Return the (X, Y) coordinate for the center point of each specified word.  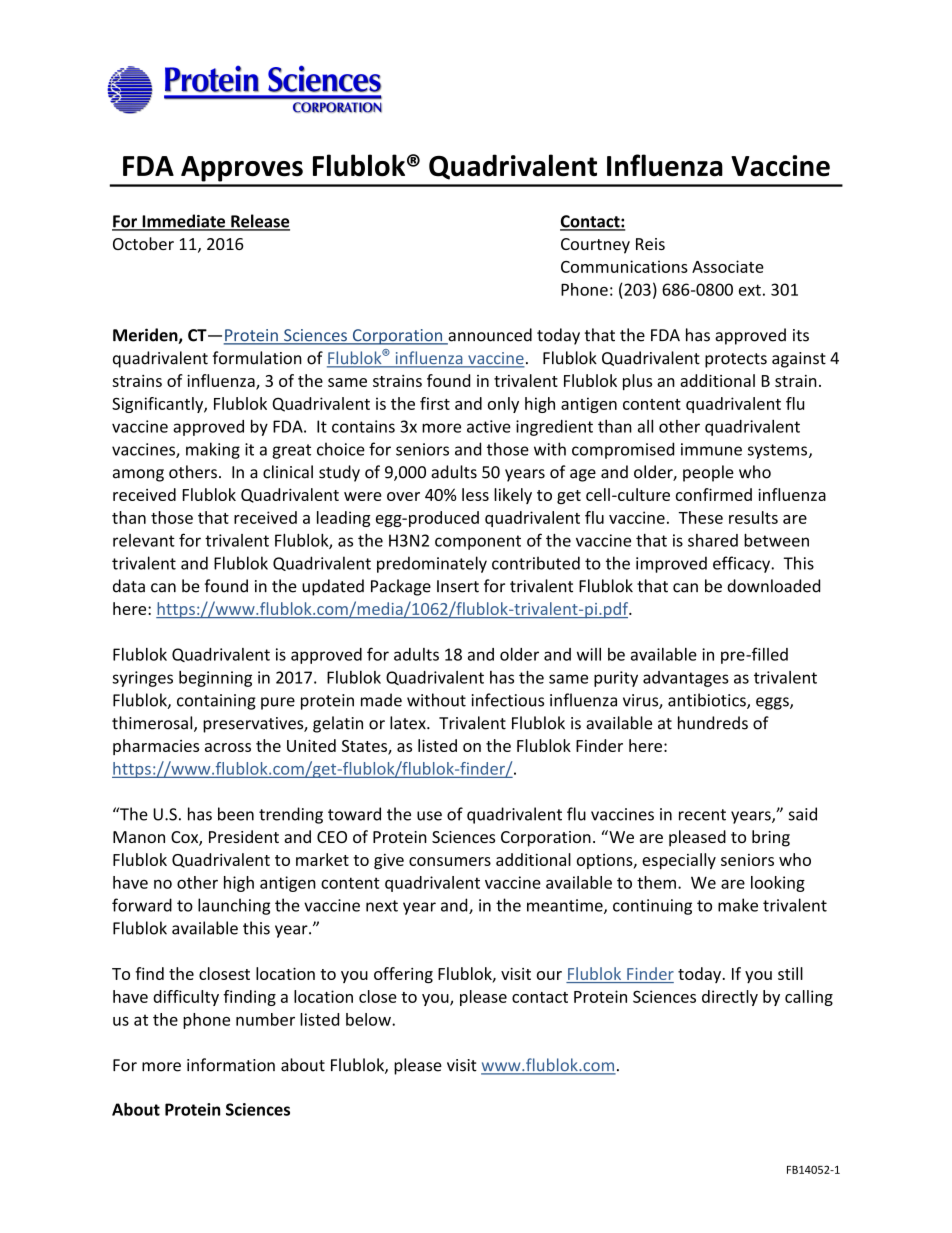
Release (259, 222)
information (231, 1065)
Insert (458, 586)
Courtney (595, 246)
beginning (215, 679)
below (369, 1019)
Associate (728, 266)
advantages (686, 679)
